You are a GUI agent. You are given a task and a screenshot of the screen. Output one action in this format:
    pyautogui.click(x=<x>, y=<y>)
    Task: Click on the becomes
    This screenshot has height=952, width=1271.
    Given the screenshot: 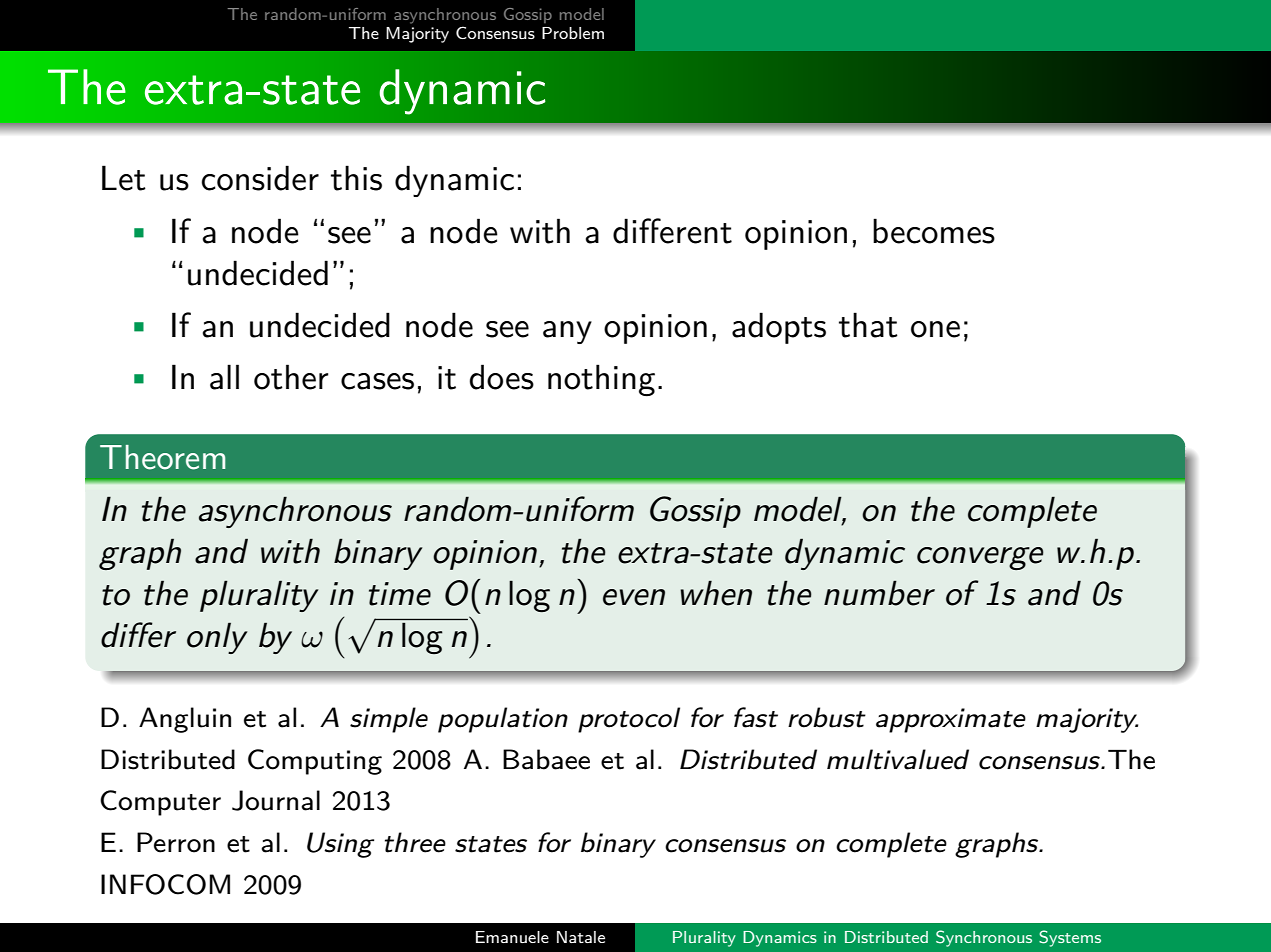 What is the action you would take?
    pyautogui.click(x=934, y=231)
